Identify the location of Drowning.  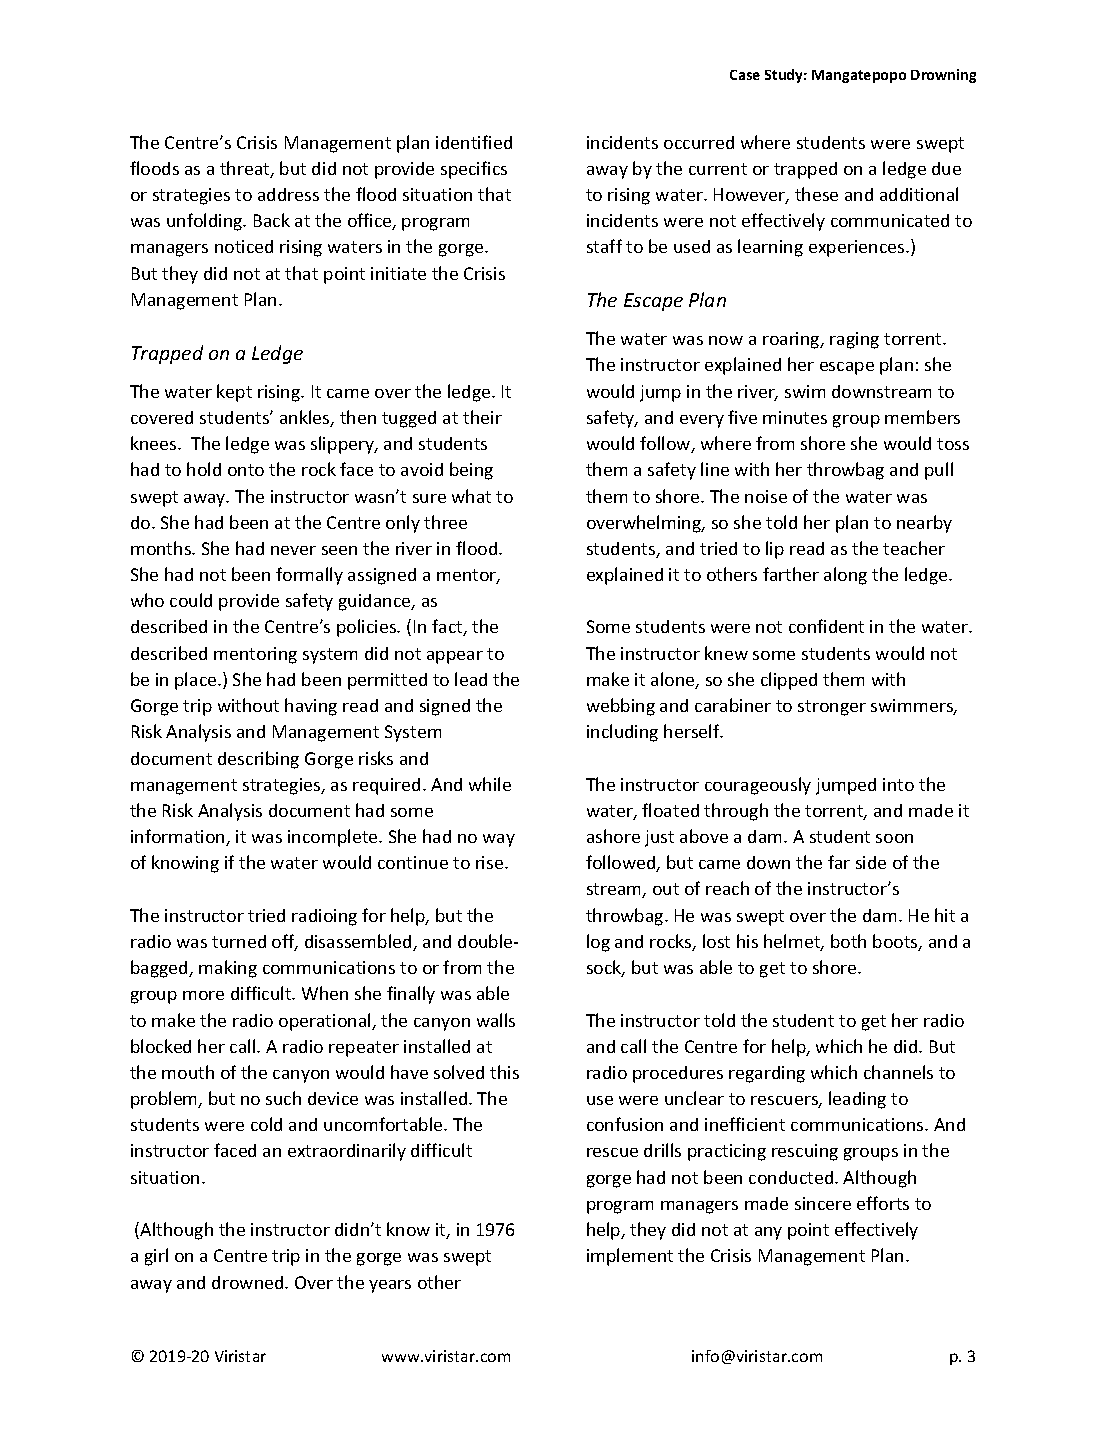
(943, 76).
